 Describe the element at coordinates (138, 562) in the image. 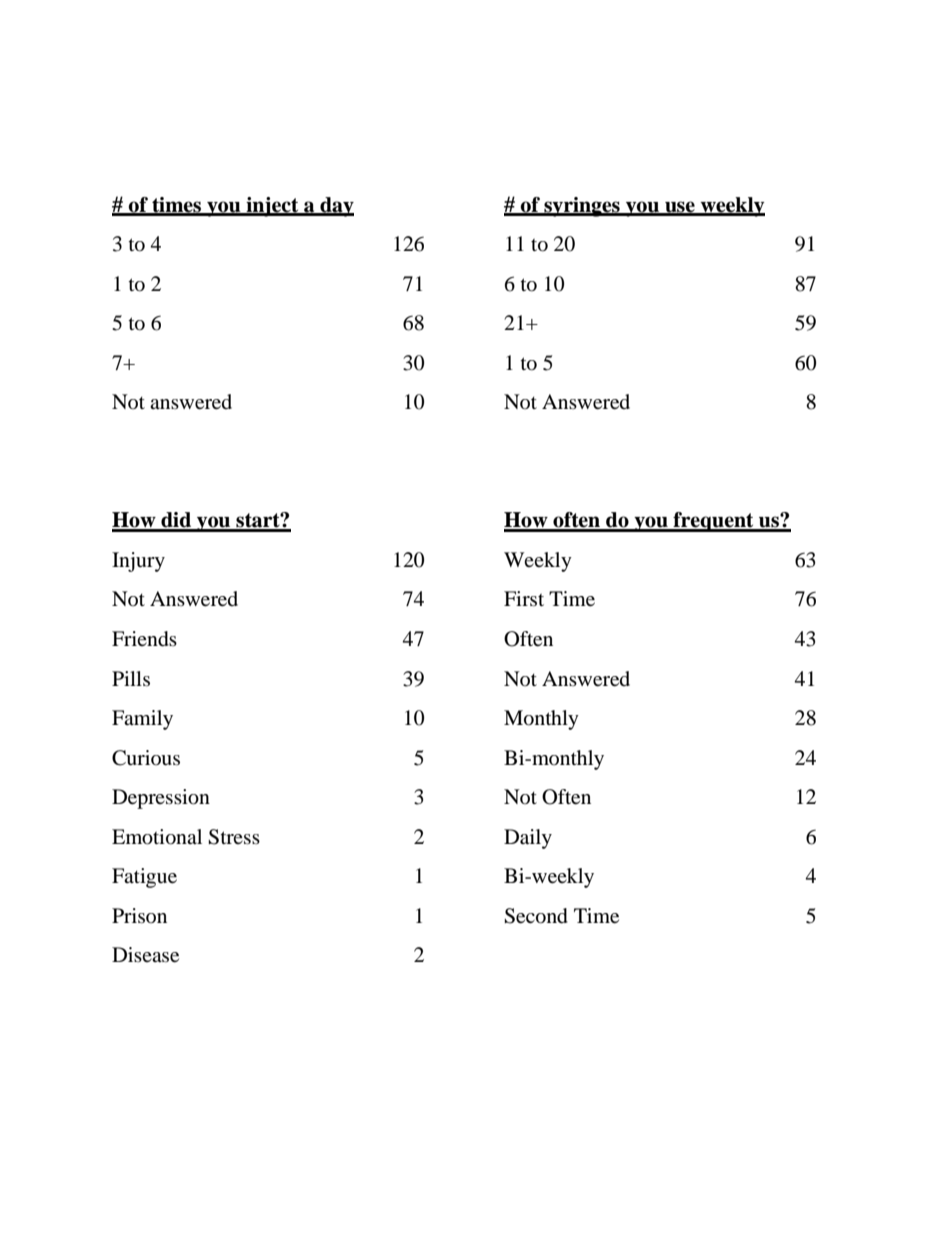

I see `Injury` at that location.
